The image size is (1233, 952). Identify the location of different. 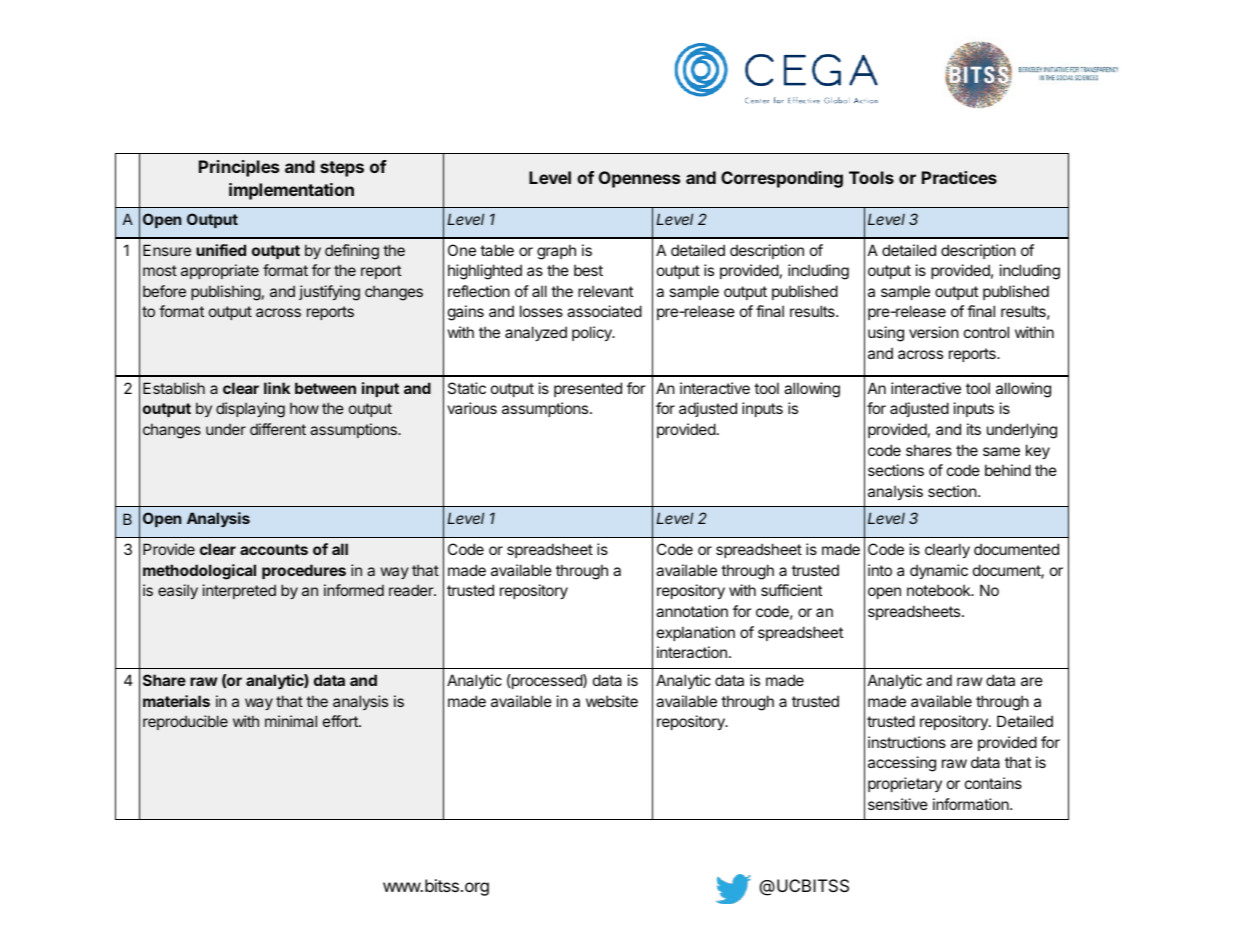
(278, 429).
